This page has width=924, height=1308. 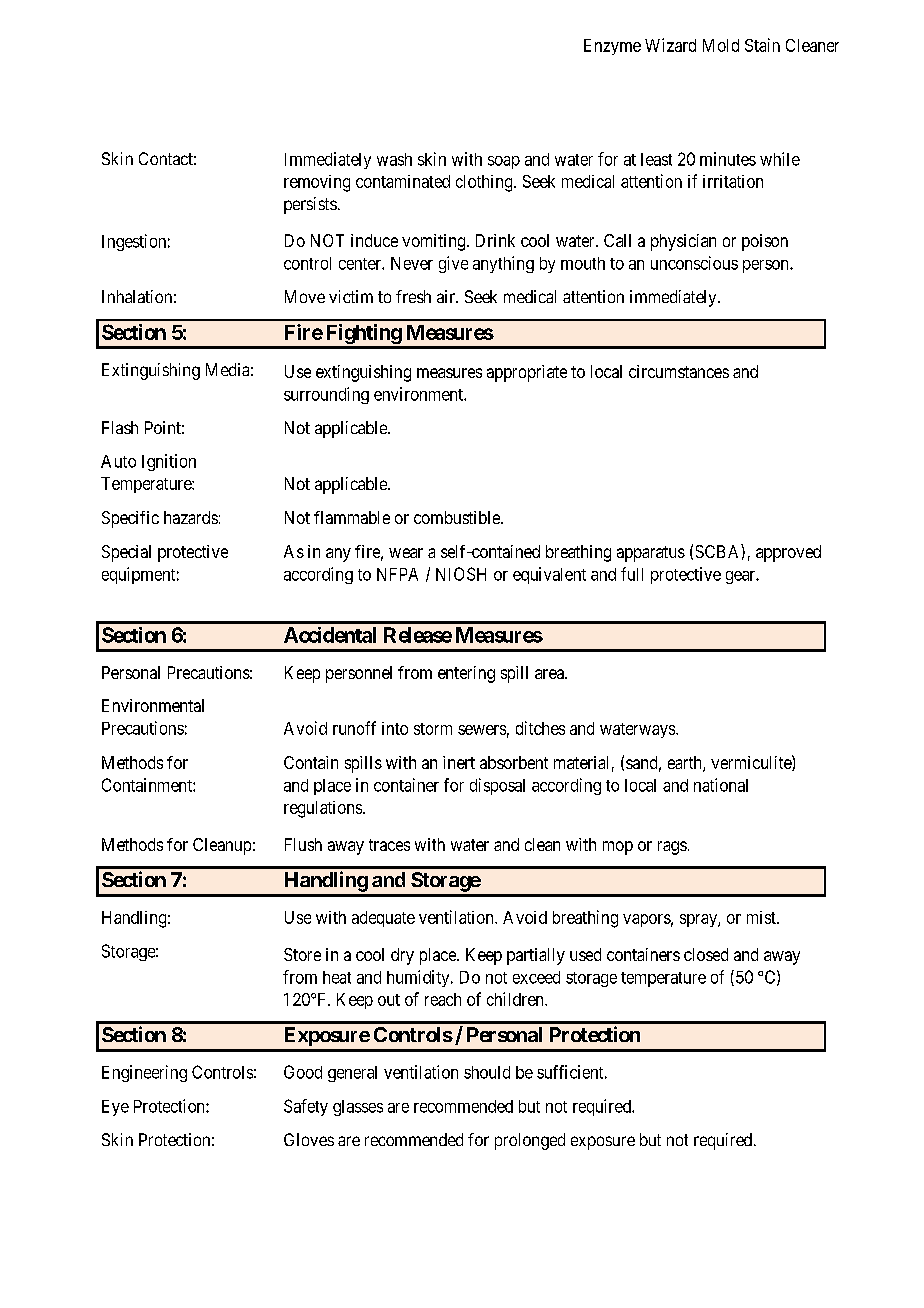 What do you see at coordinates (447, 296) in the page?
I see `air` at bounding box center [447, 296].
